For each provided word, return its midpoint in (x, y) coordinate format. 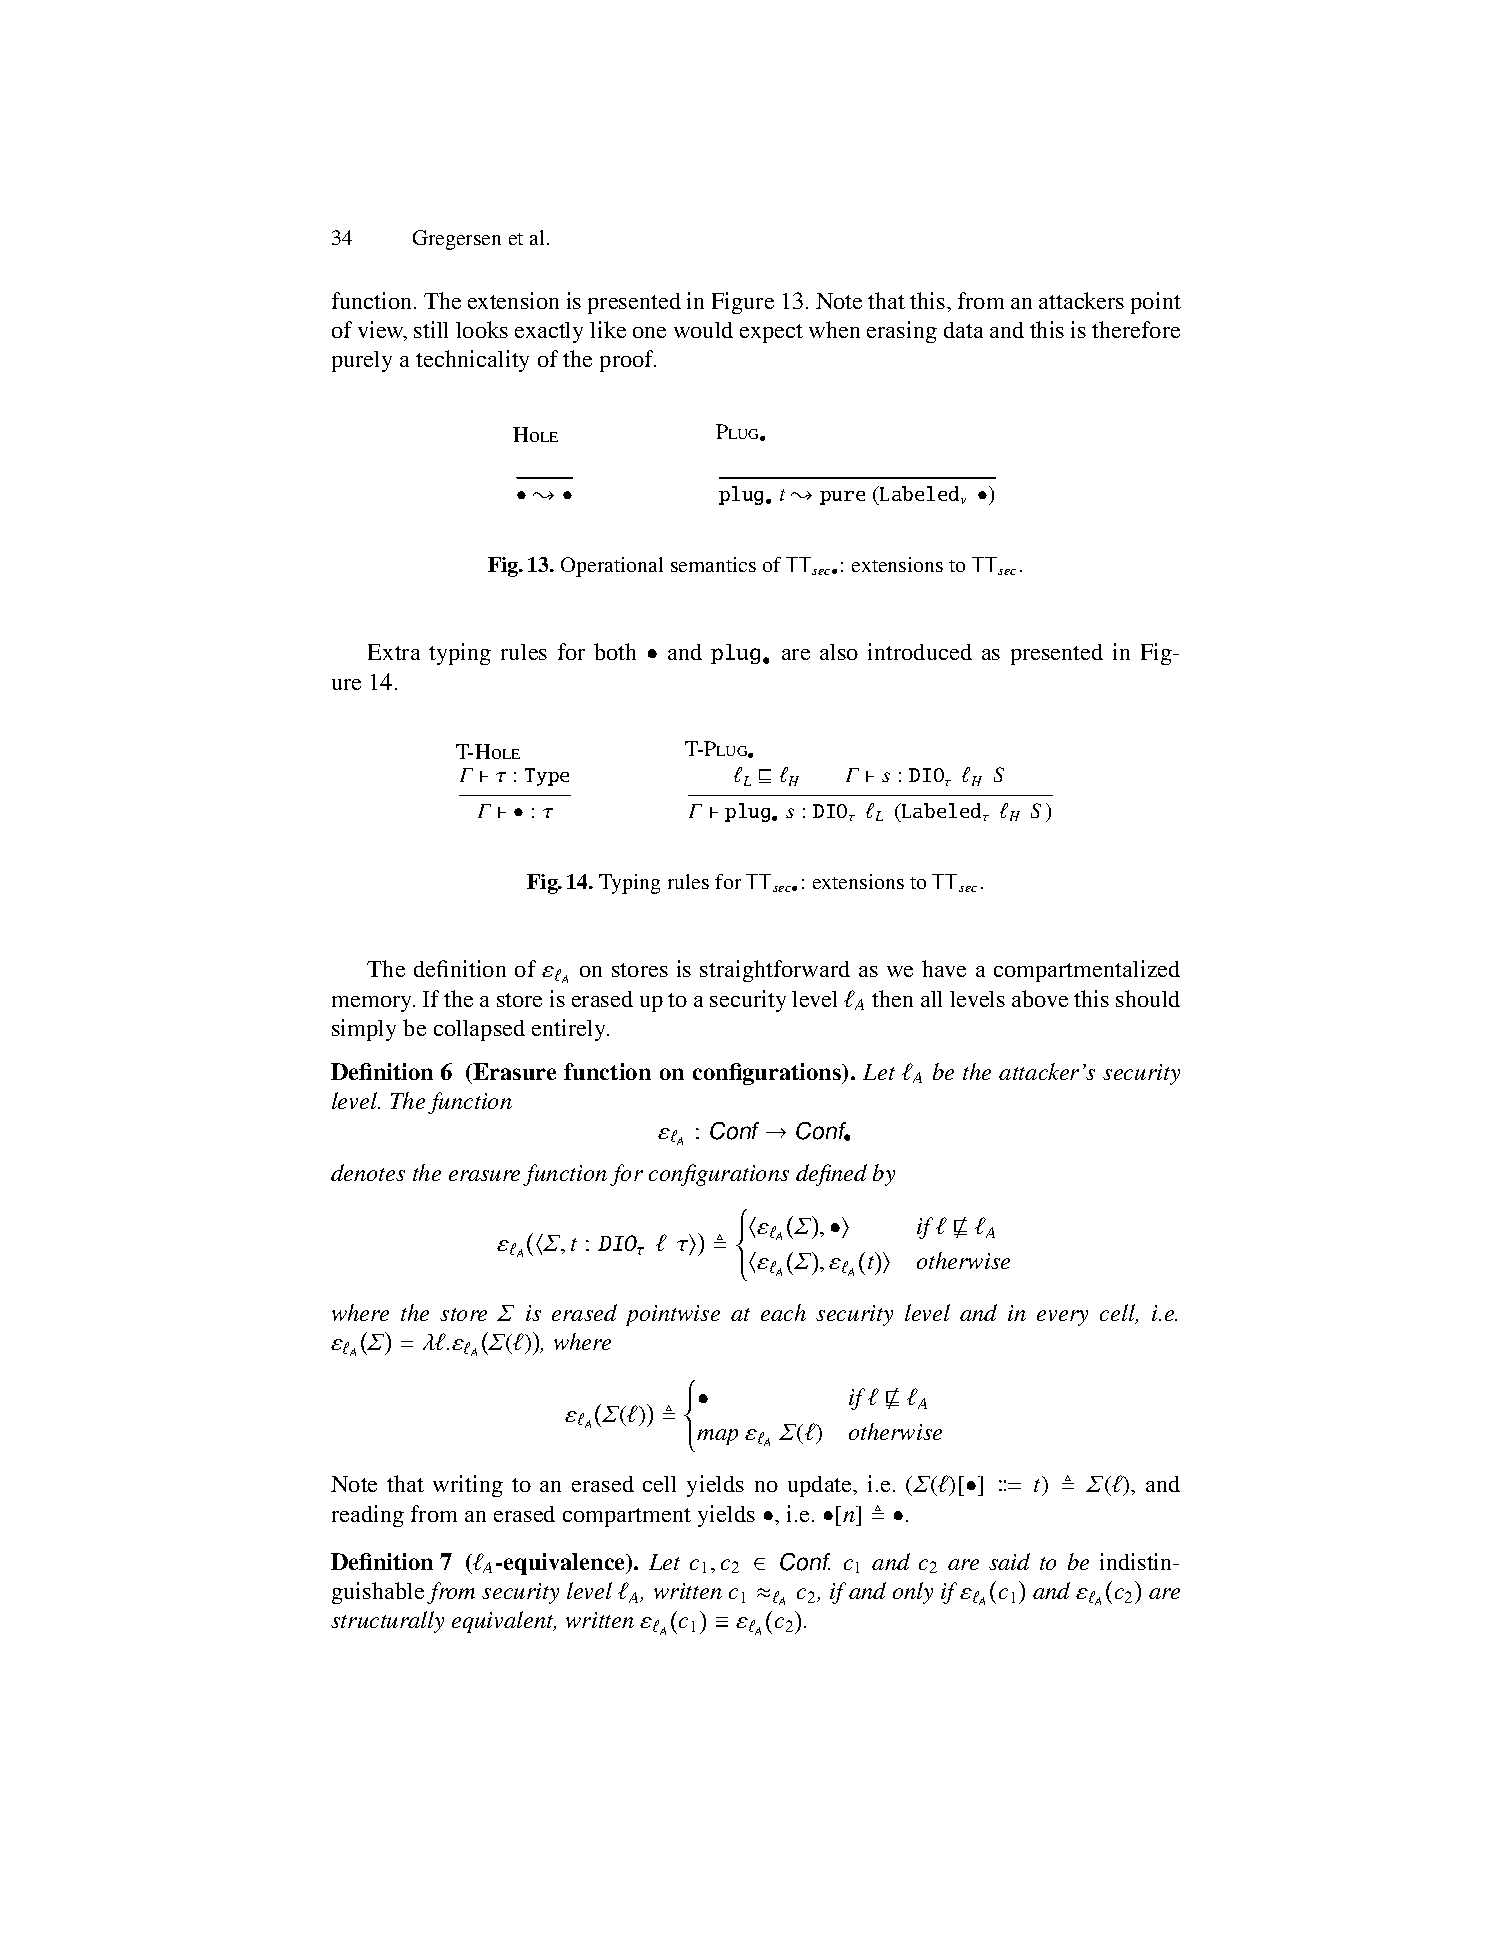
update (821, 1486)
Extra (394, 652)
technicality (472, 361)
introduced (920, 651)
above (1040, 998)
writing (468, 1486)
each (783, 1312)
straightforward (775, 971)
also (839, 652)
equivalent (504, 1622)
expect (771, 333)
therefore (1136, 329)
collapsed (479, 1030)
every (1062, 1318)
